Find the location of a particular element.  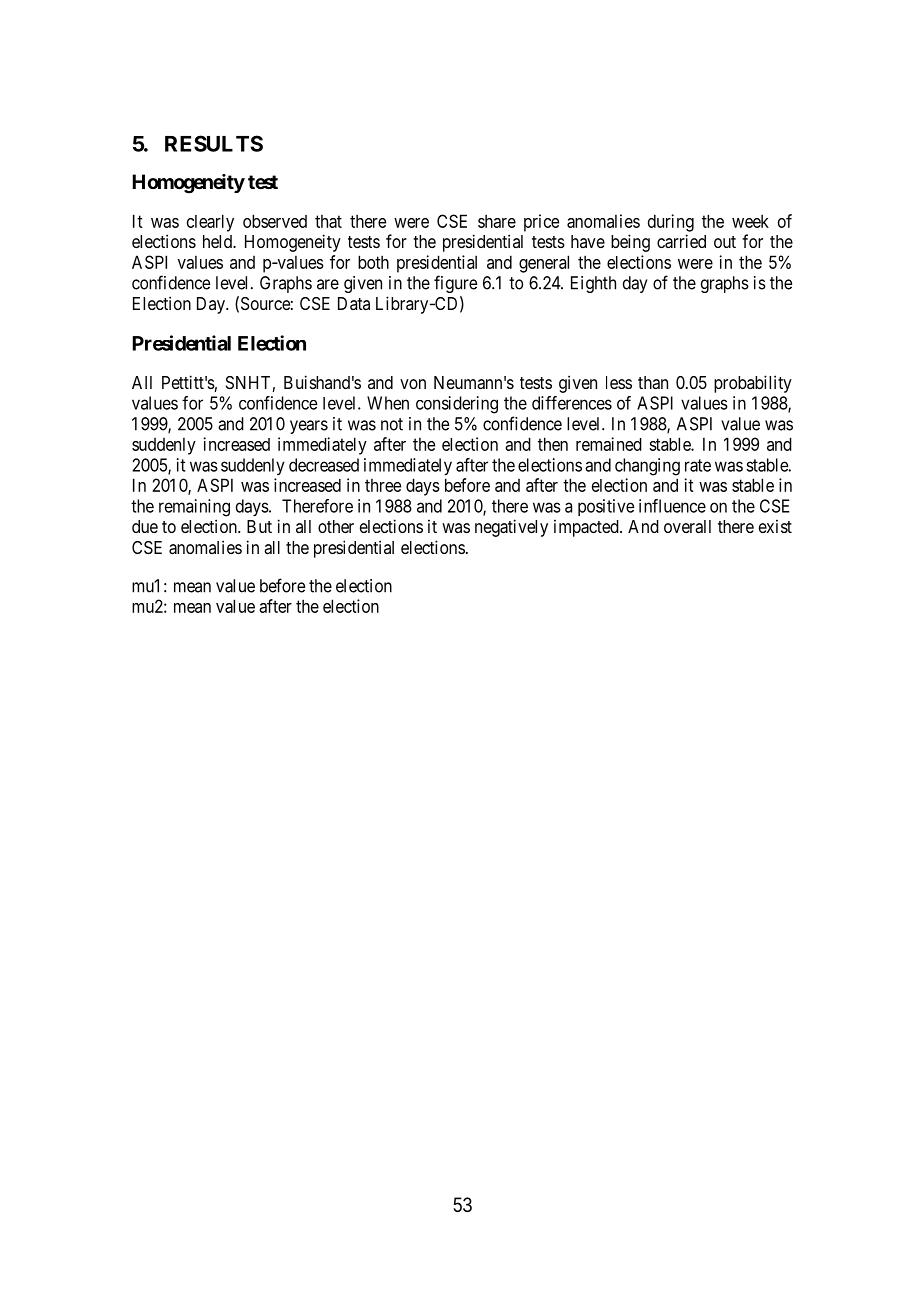

share is located at coordinates (497, 221).
